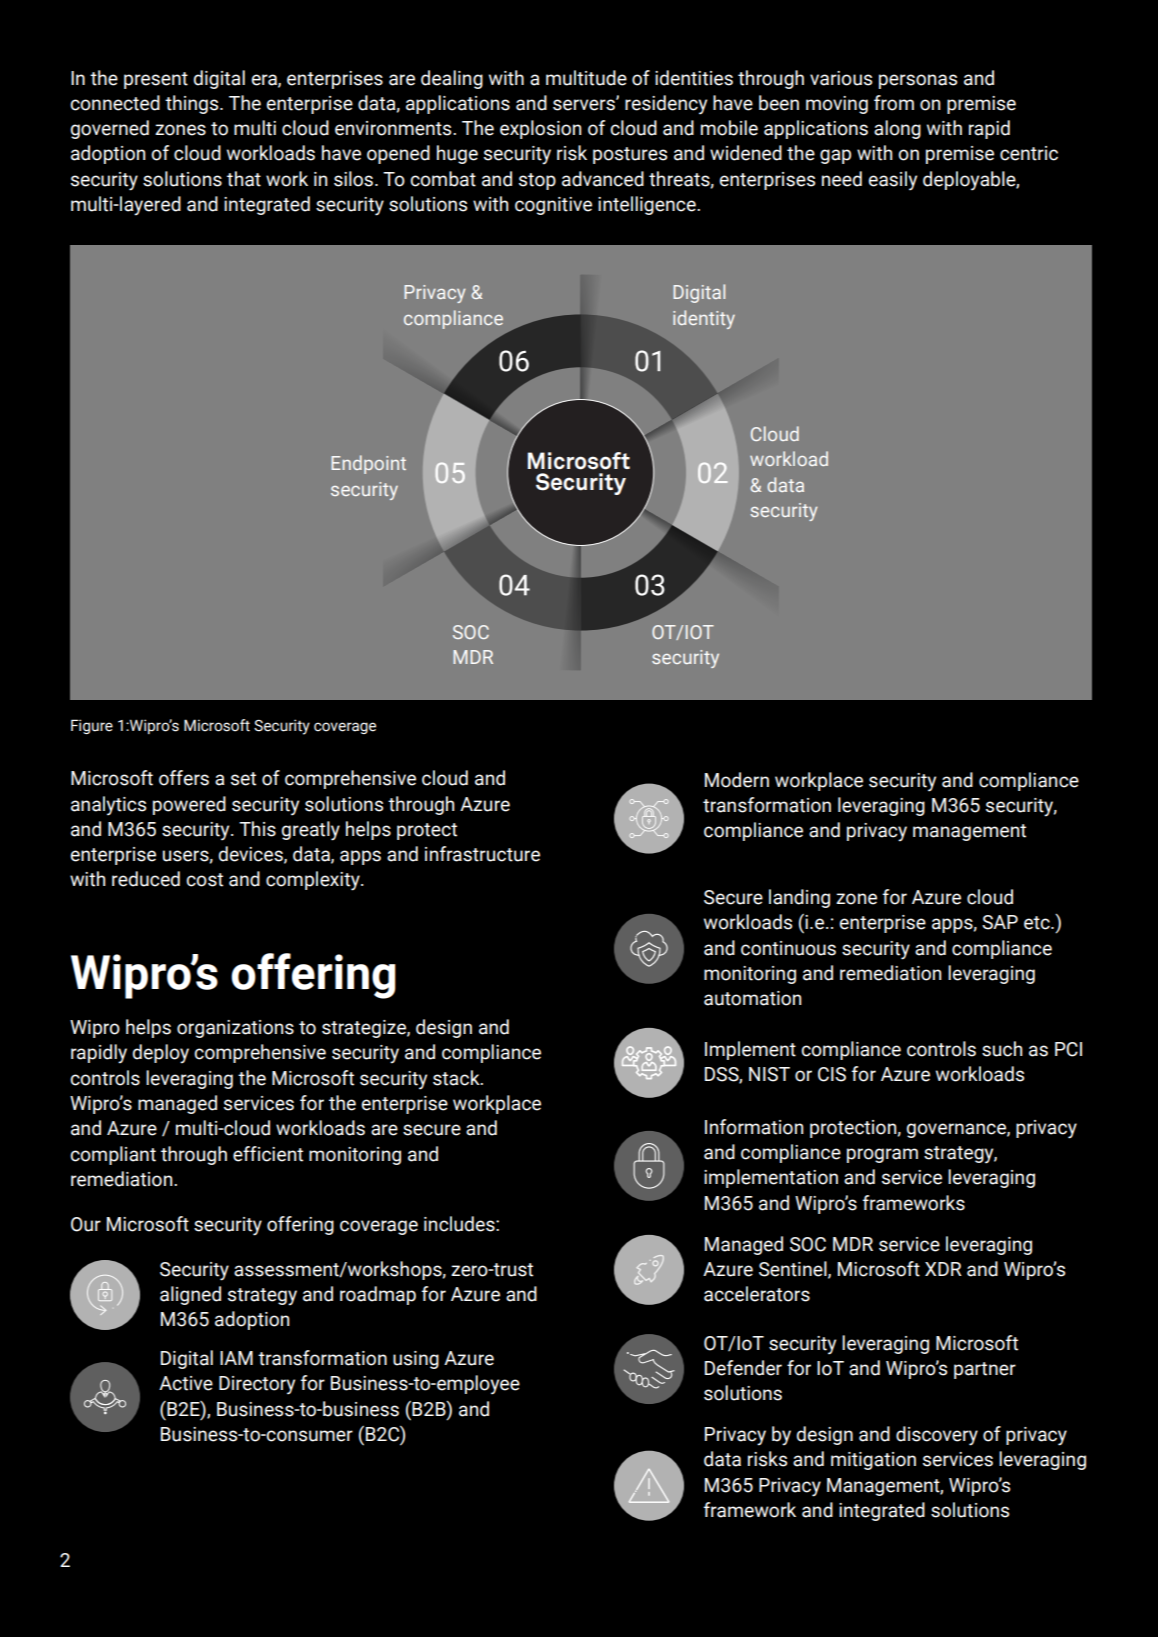  Describe the element at coordinates (743, 1368) in the screenshot. I see `Defender` at that location.
